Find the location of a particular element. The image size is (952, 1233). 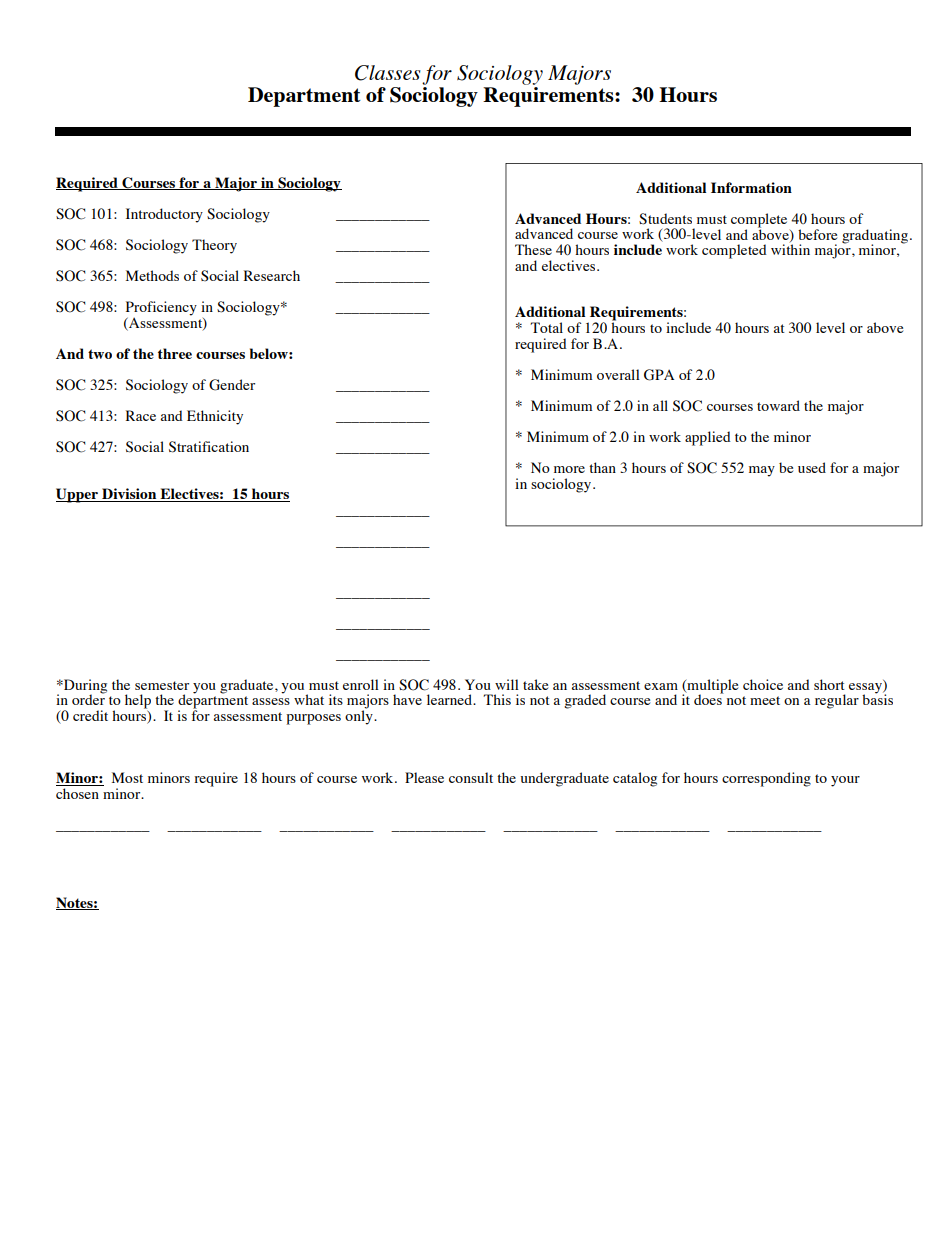

Classes is located at coordinates (388, 73).
